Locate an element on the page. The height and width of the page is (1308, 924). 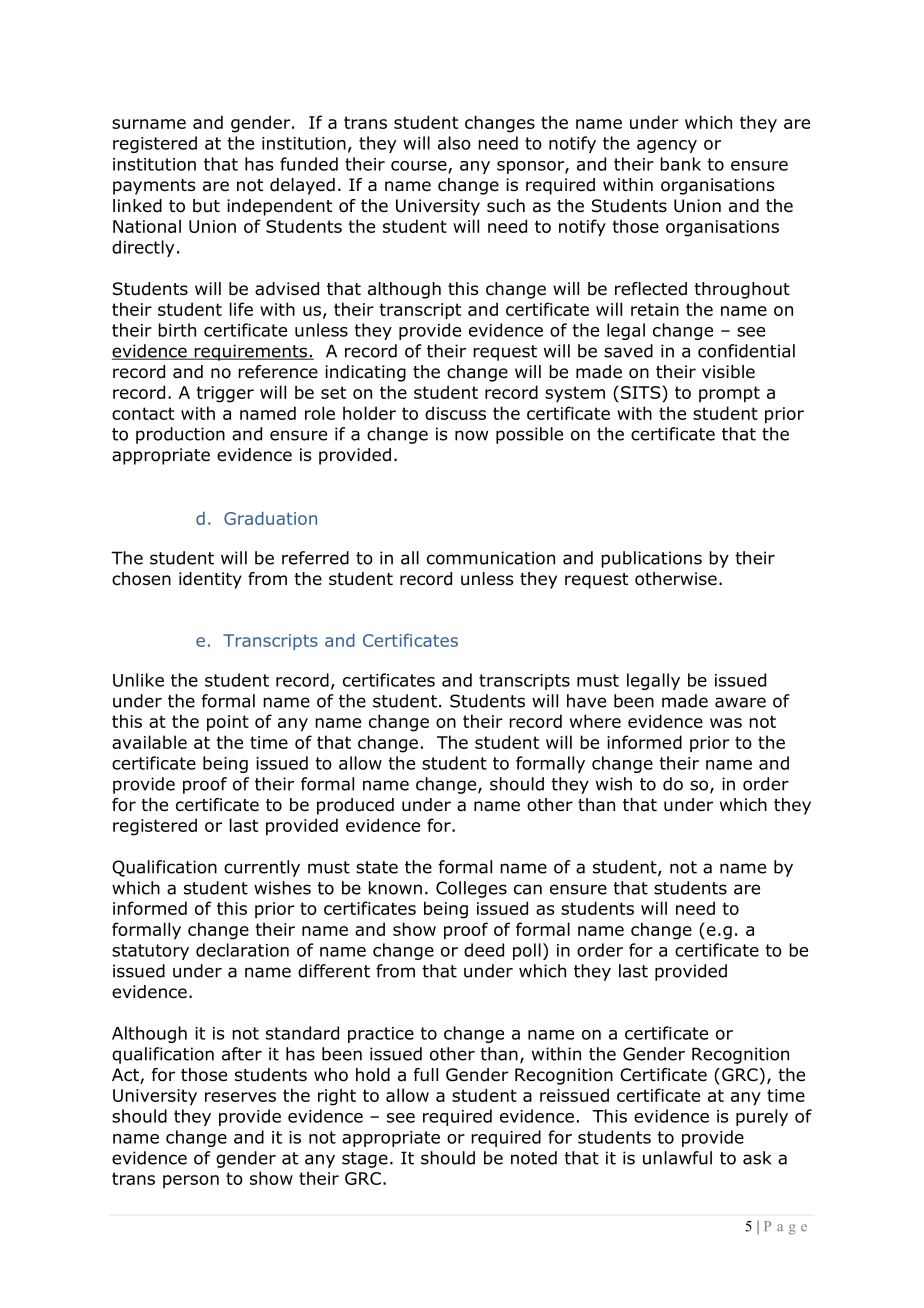
point is located at coordinates (228, 723).
